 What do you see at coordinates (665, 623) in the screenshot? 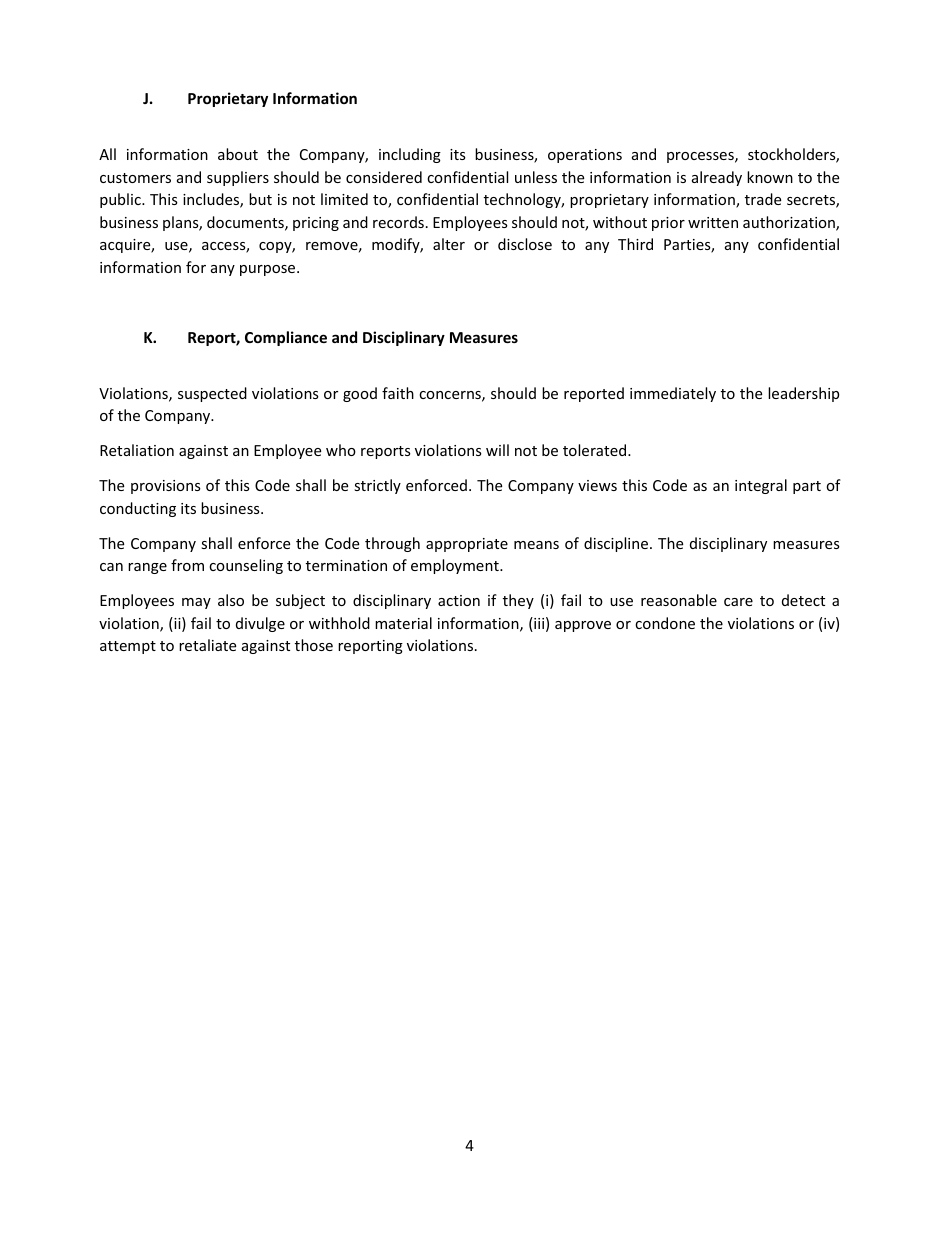
I see `condone` at bounding box center [665, 623].
